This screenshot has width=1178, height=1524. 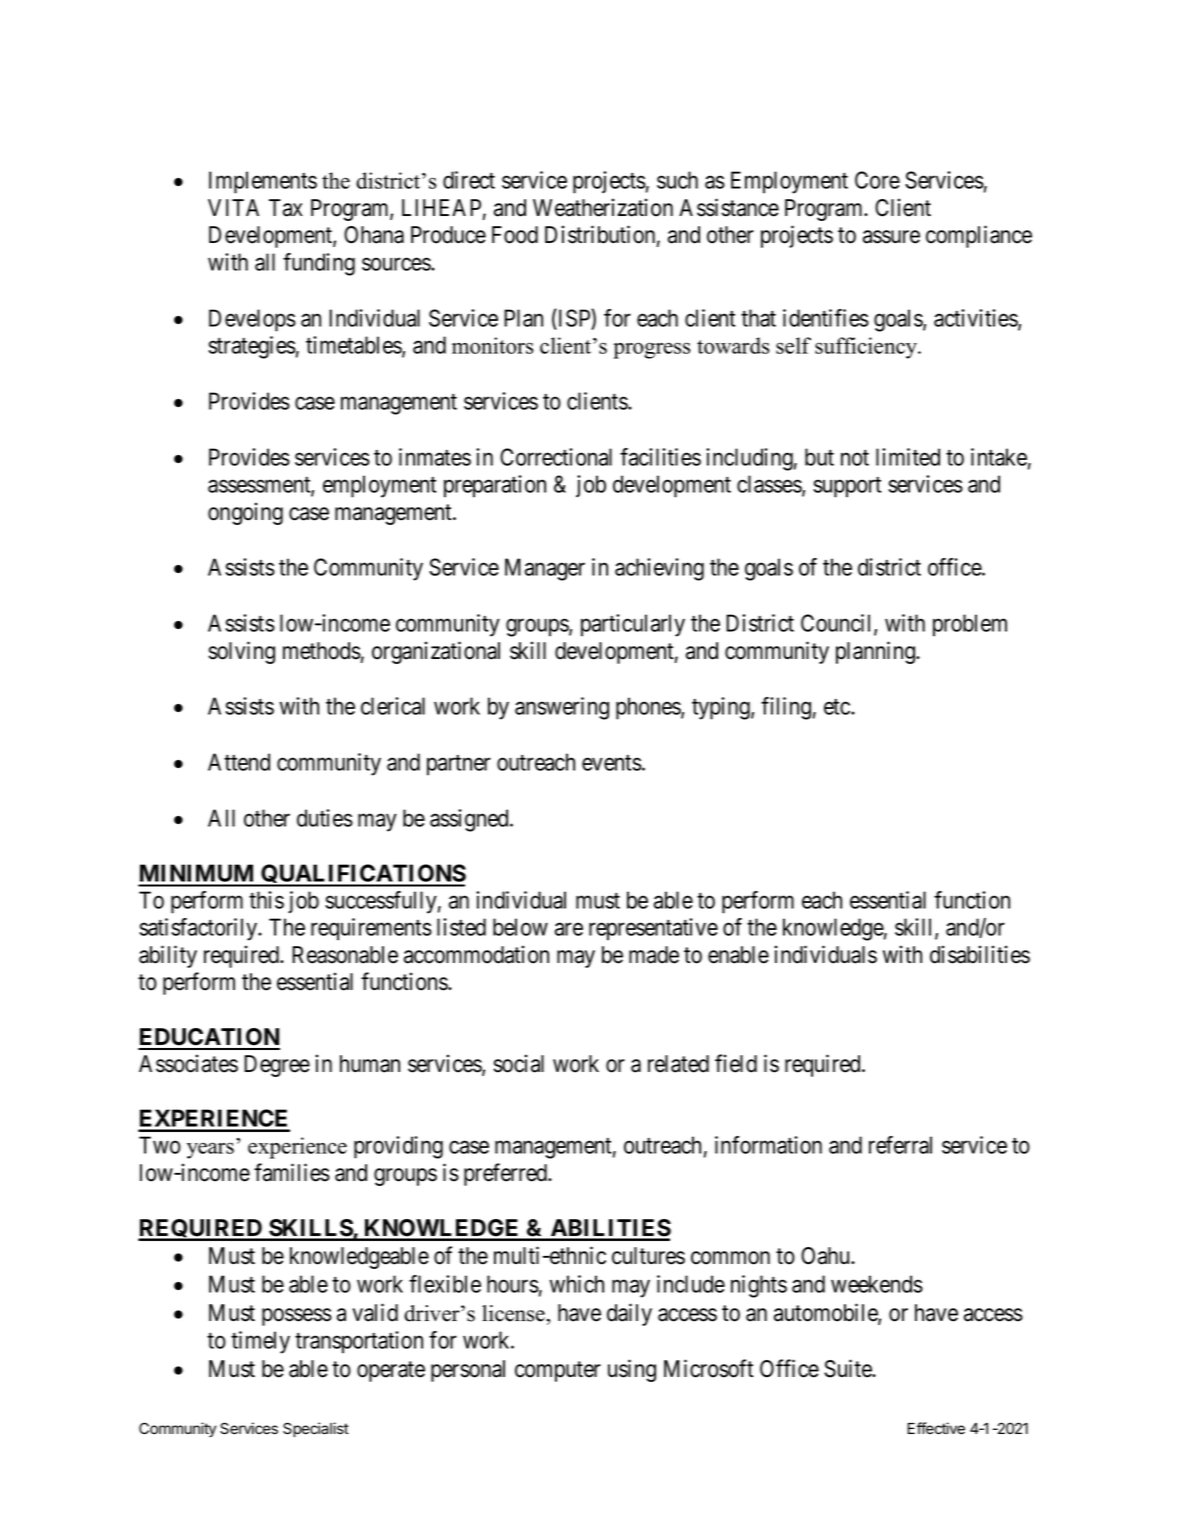 What do you see at coordinates (891, 237) in the screenshot?
I see `assure` at bounding box center [891, 237].
